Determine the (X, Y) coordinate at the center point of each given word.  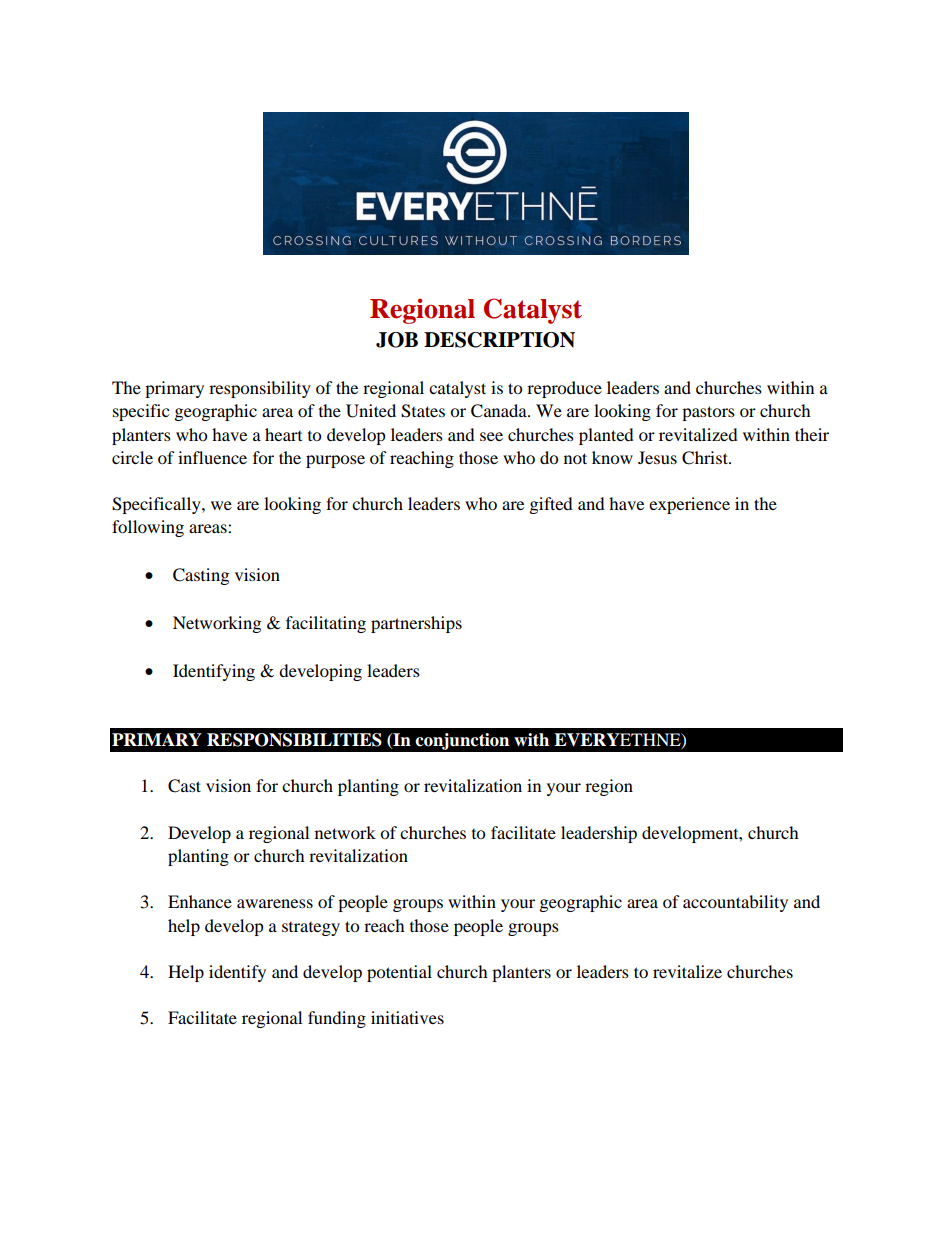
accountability (735, 903)
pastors (708, 413)
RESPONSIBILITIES (294, 740)
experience (689, 505)
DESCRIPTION (499, 340)
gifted (551, 505)
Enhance (200, 901)
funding (337, 1019)
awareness (275, 903)
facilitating (326, 624)
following (148, 528)
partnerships (416, 624)
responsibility (260, 389)
